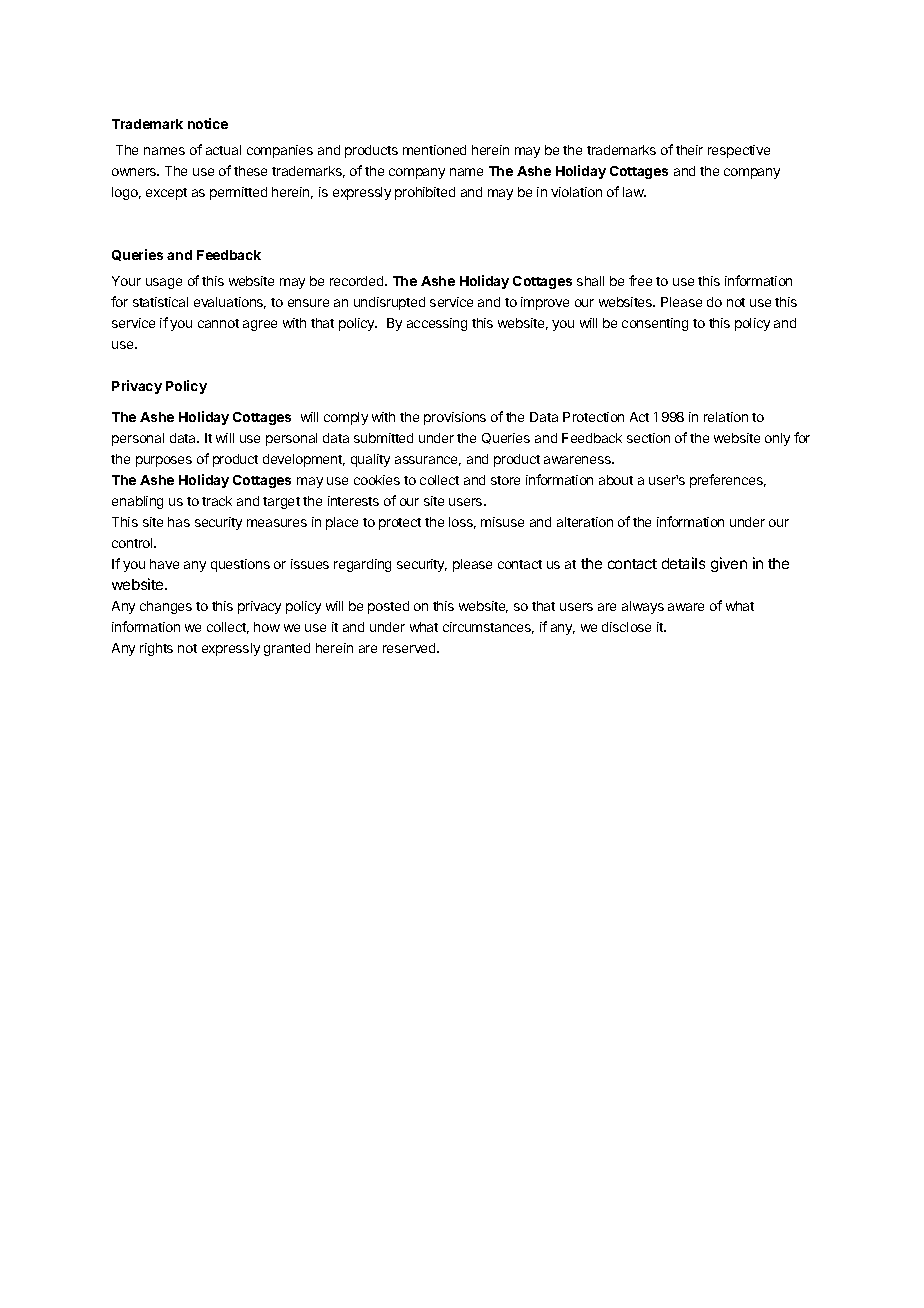  I want to click on misuse, so click(502, 522).
